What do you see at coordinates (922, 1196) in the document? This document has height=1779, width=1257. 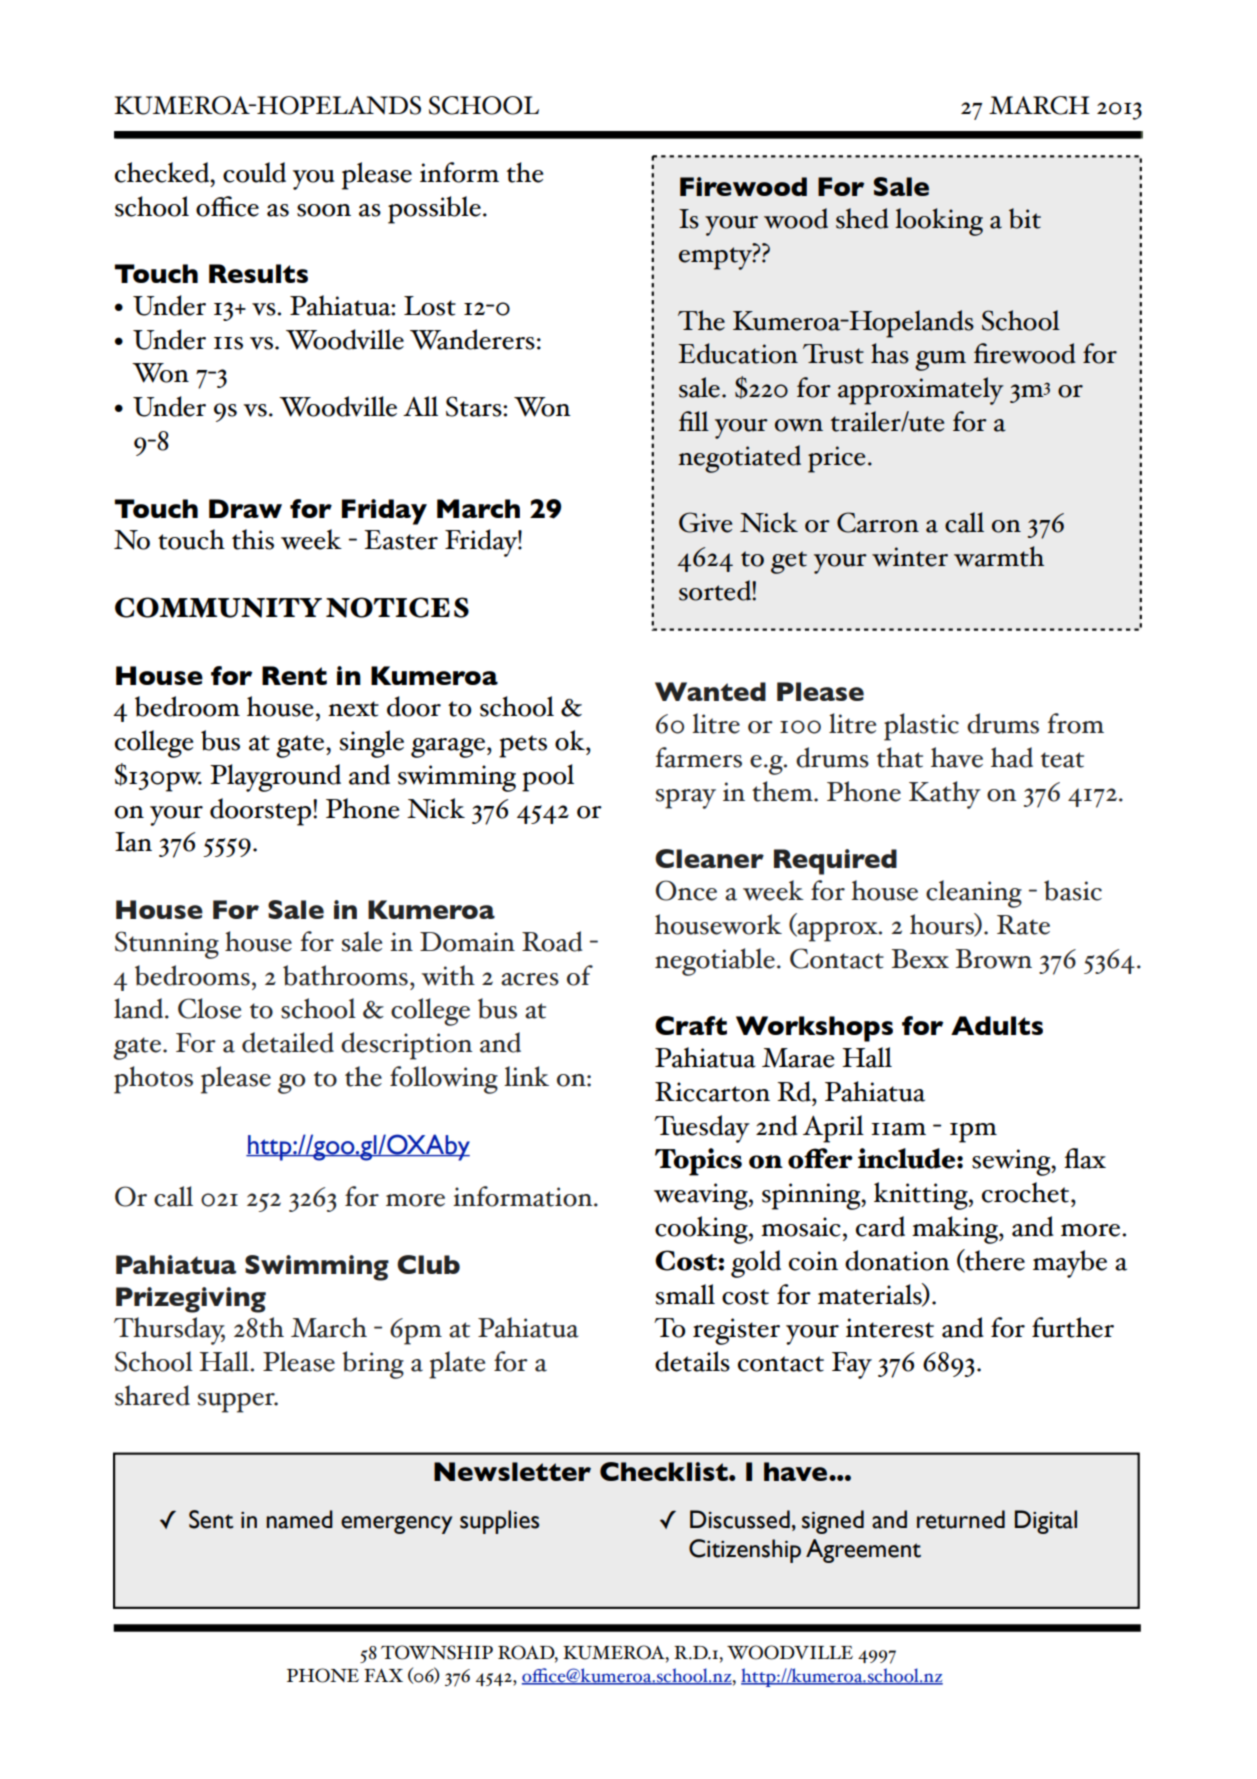 I see `knitting` at bounding box center [922, 1196].
